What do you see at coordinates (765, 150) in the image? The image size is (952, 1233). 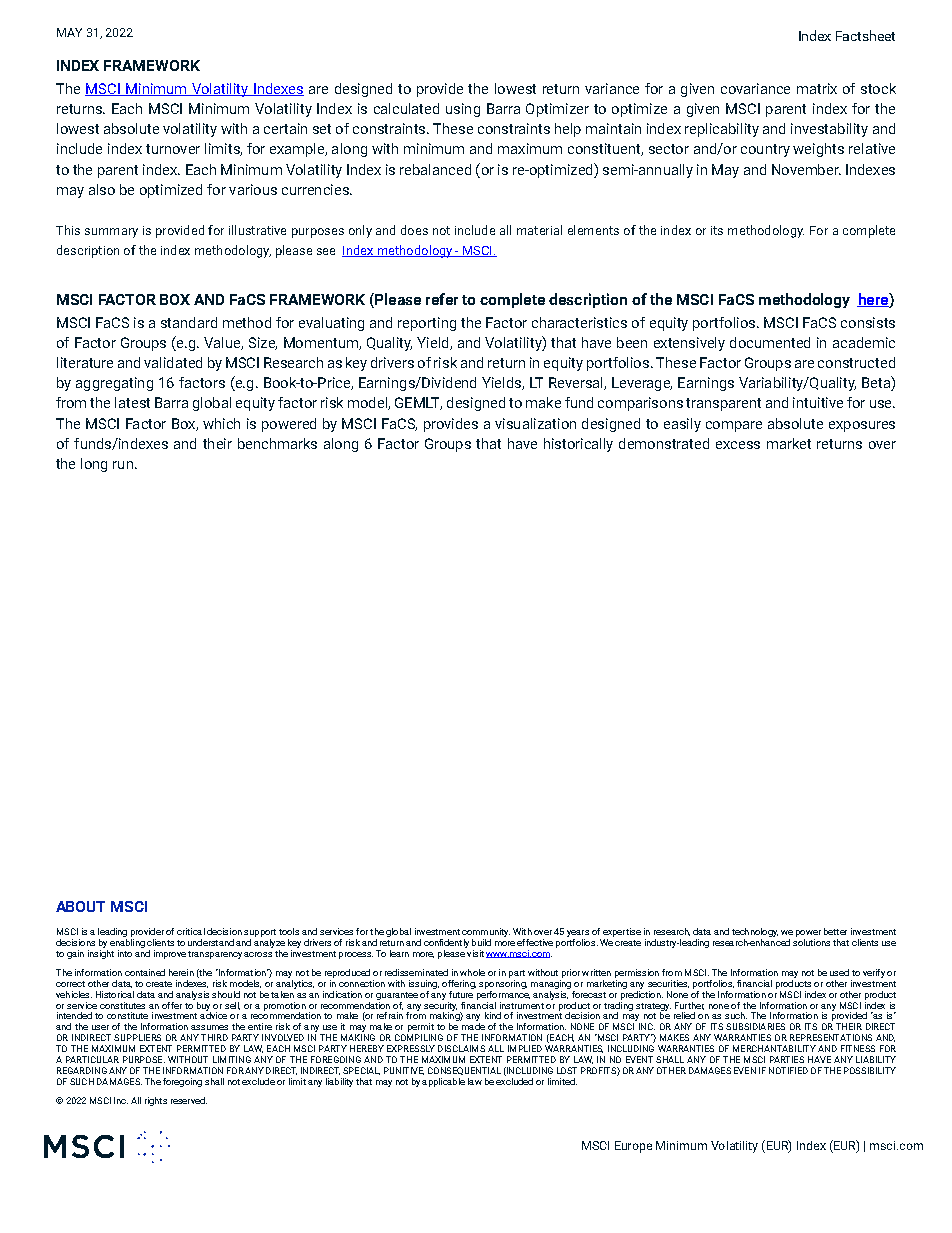 I see `country` at bounding box center [765, 150].
